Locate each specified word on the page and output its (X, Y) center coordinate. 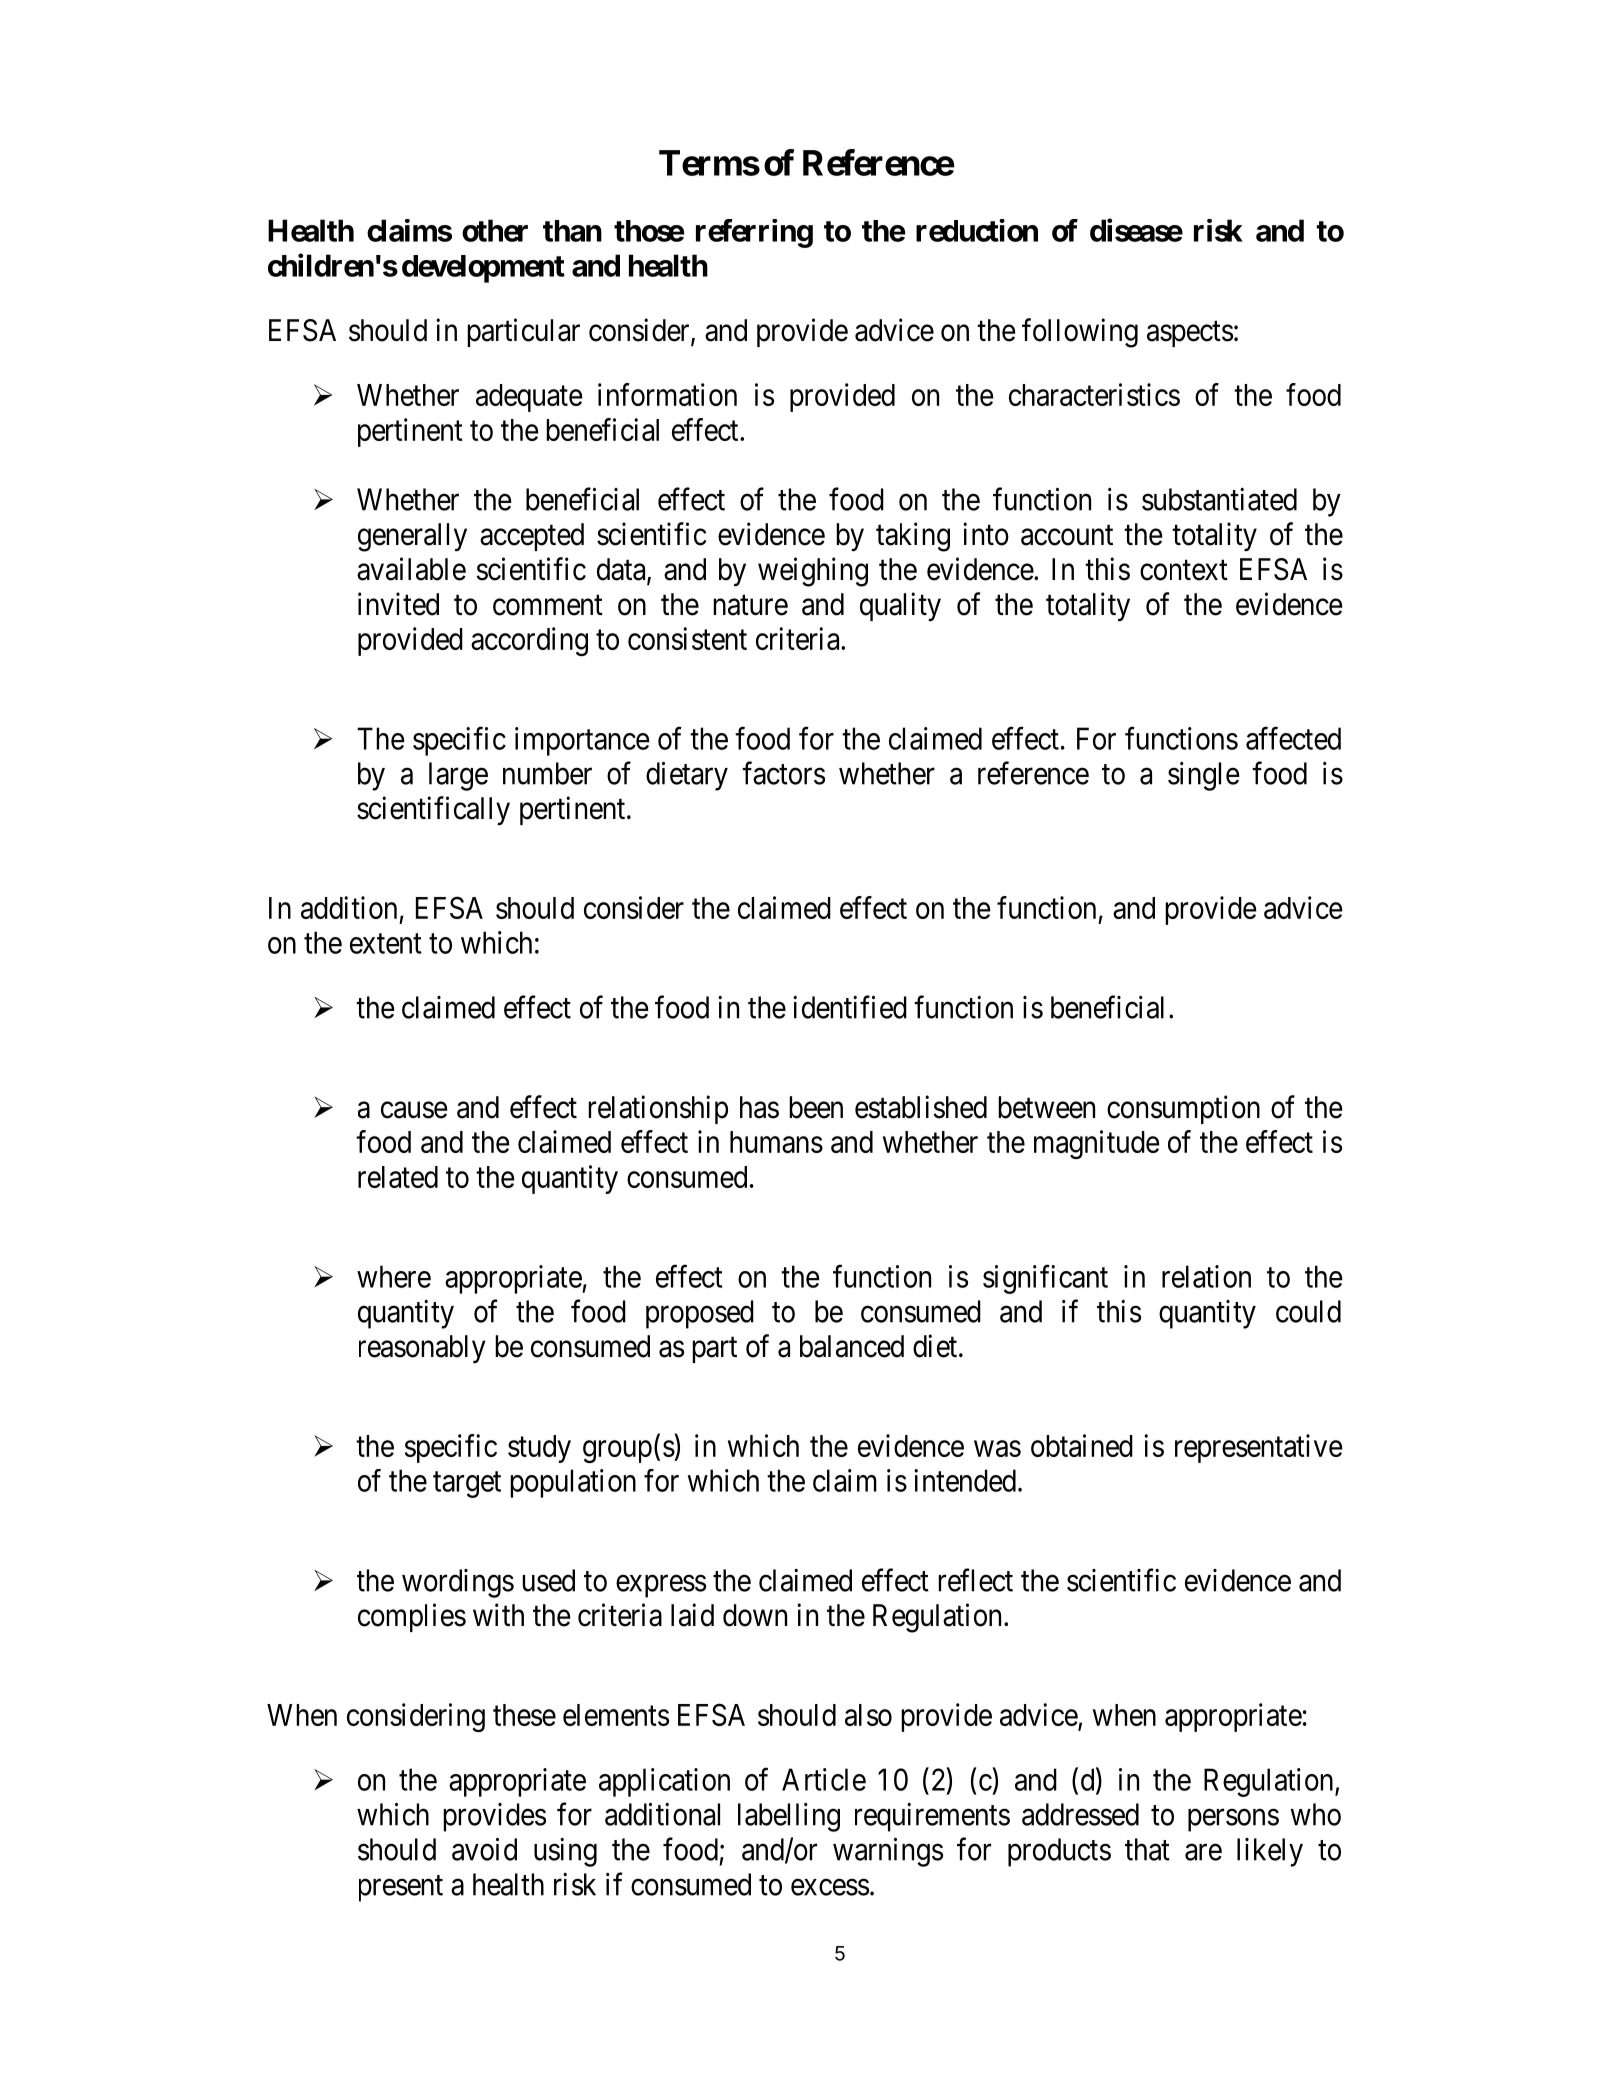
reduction (977, 230)
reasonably (422, 1349)
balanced (852, 1346)
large (458, 776)
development (483, 269)
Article (824, 1779)
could (1308, 1311)
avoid (484, 1849)
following (1080, 333)
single (1204, 776)
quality (900, 606)
